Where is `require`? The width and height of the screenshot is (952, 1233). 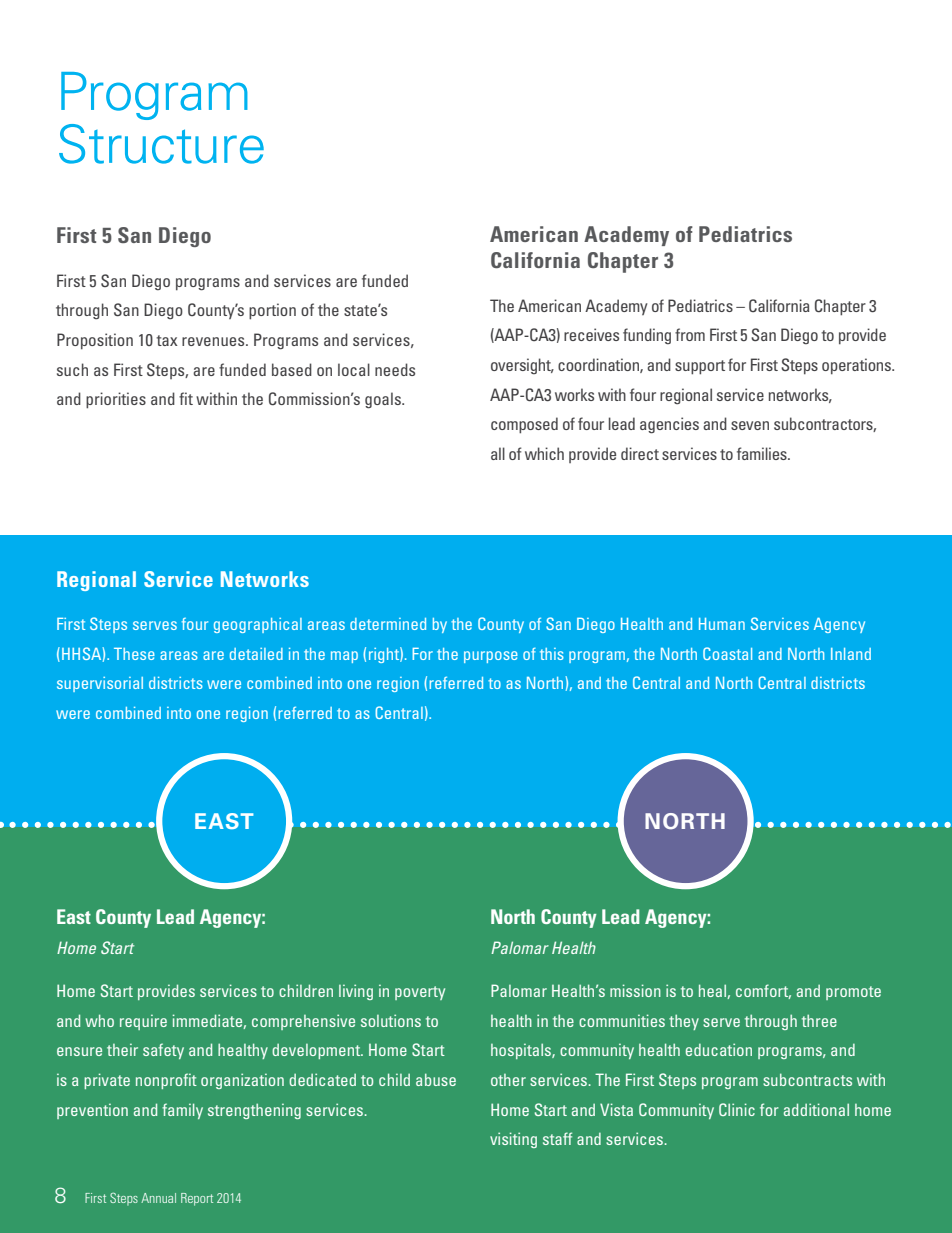 require is located at coordinates (143, 1022).
